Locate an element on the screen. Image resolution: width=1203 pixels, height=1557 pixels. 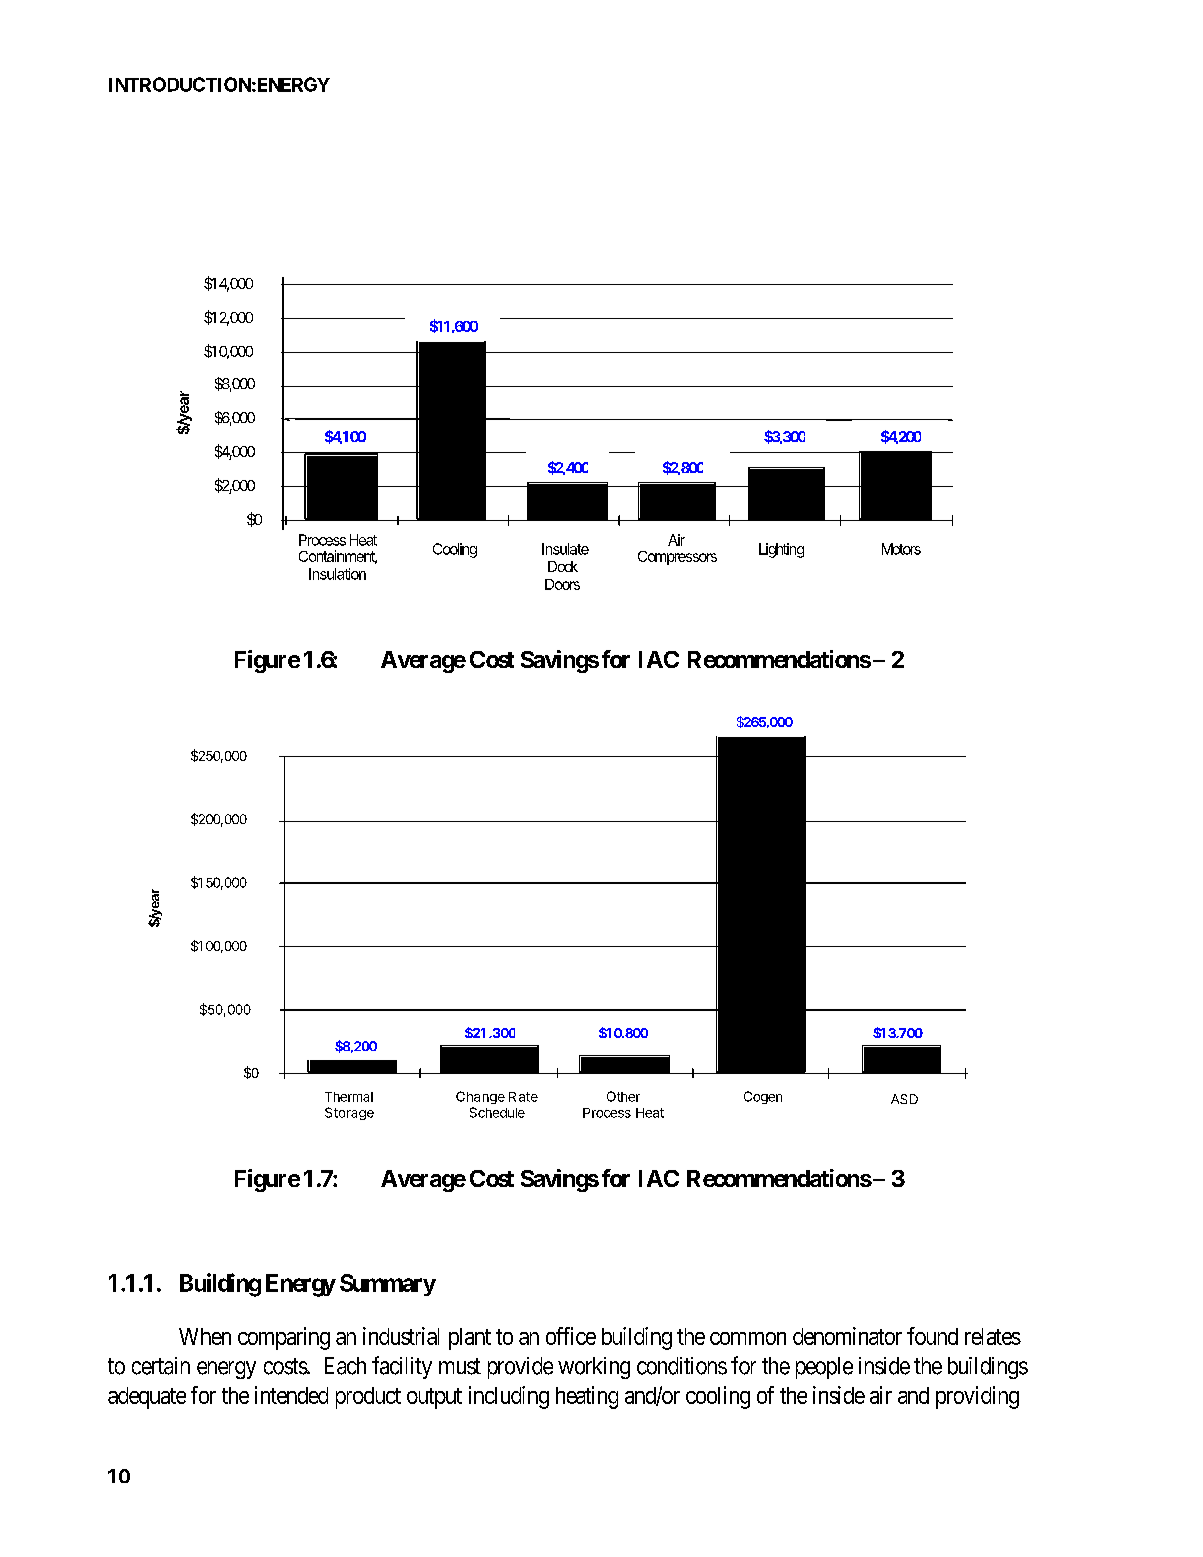
Lighting is located at coordinates (781, 550).
